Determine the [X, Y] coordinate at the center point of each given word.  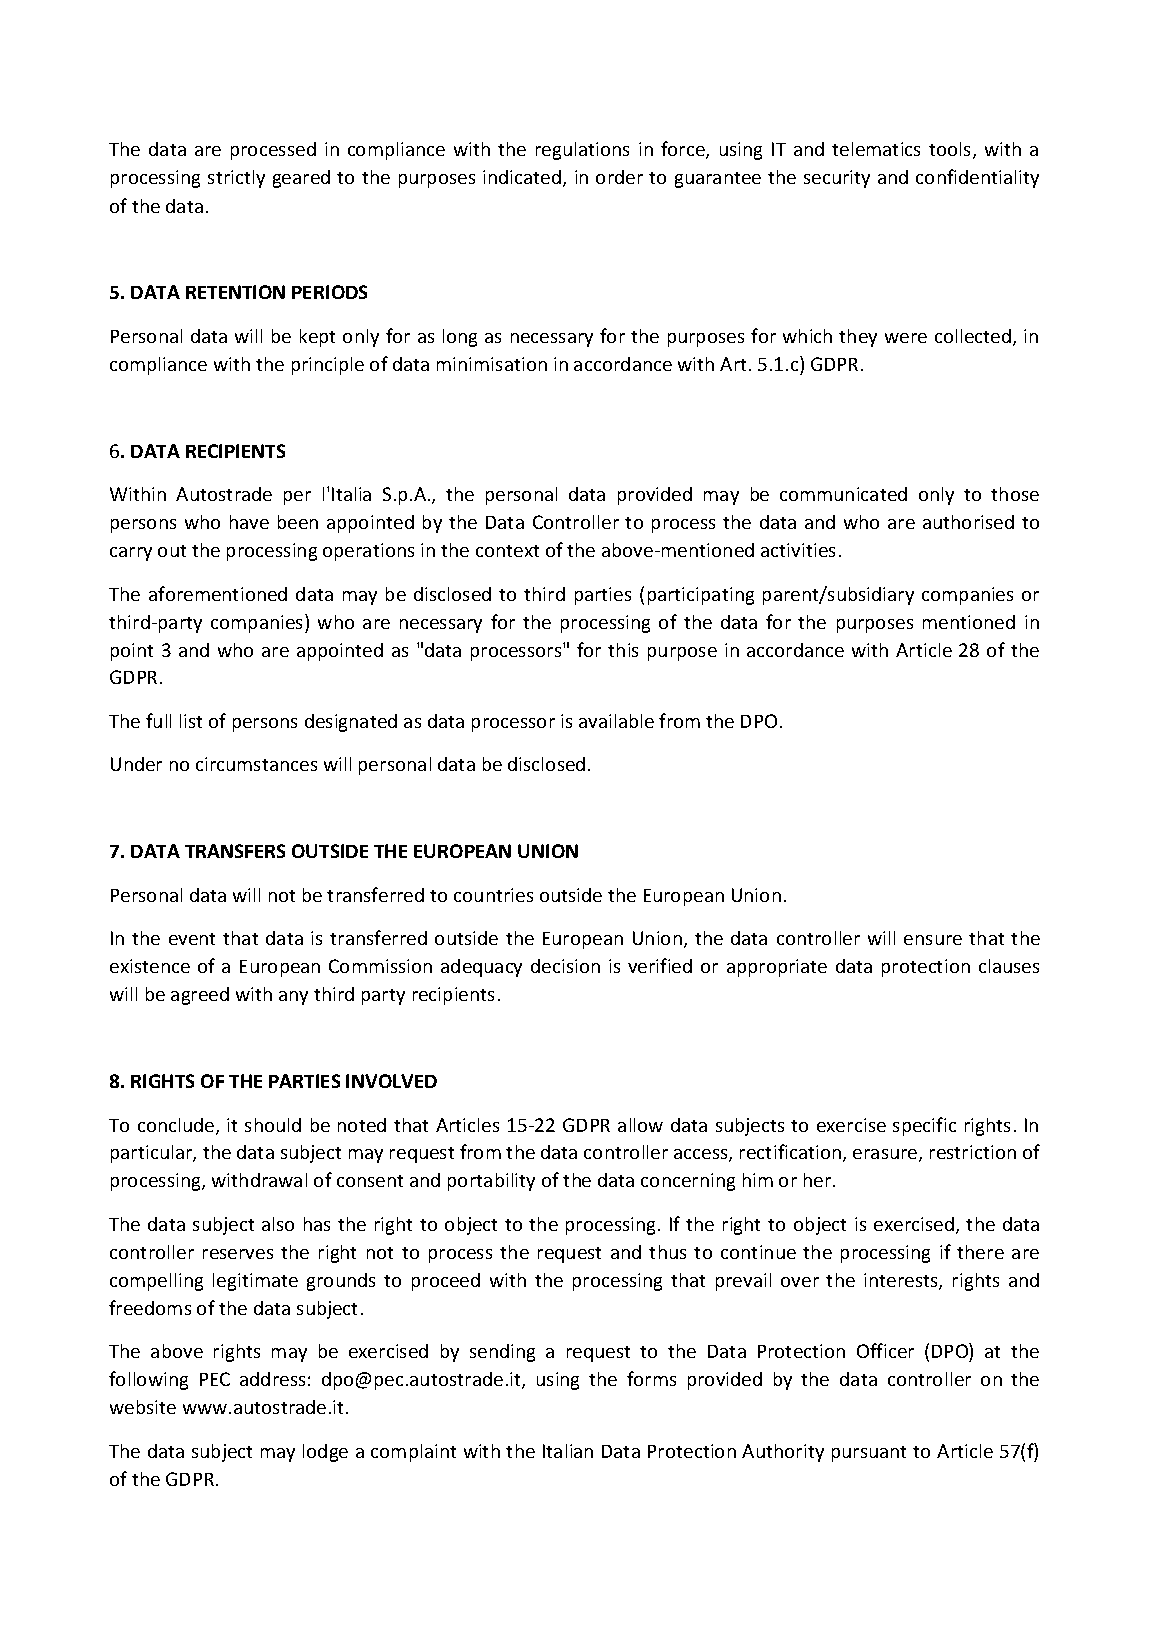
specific [924, 1126]
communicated [843, 494]
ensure [933, 940]
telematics [876, 149]
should [273, 1125]
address [272, 1379]
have [249, 522]
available [616, 721]
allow [640, 1125]
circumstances [256, 764]
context [507, 551]
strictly [236, 179]
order [619, 177]
